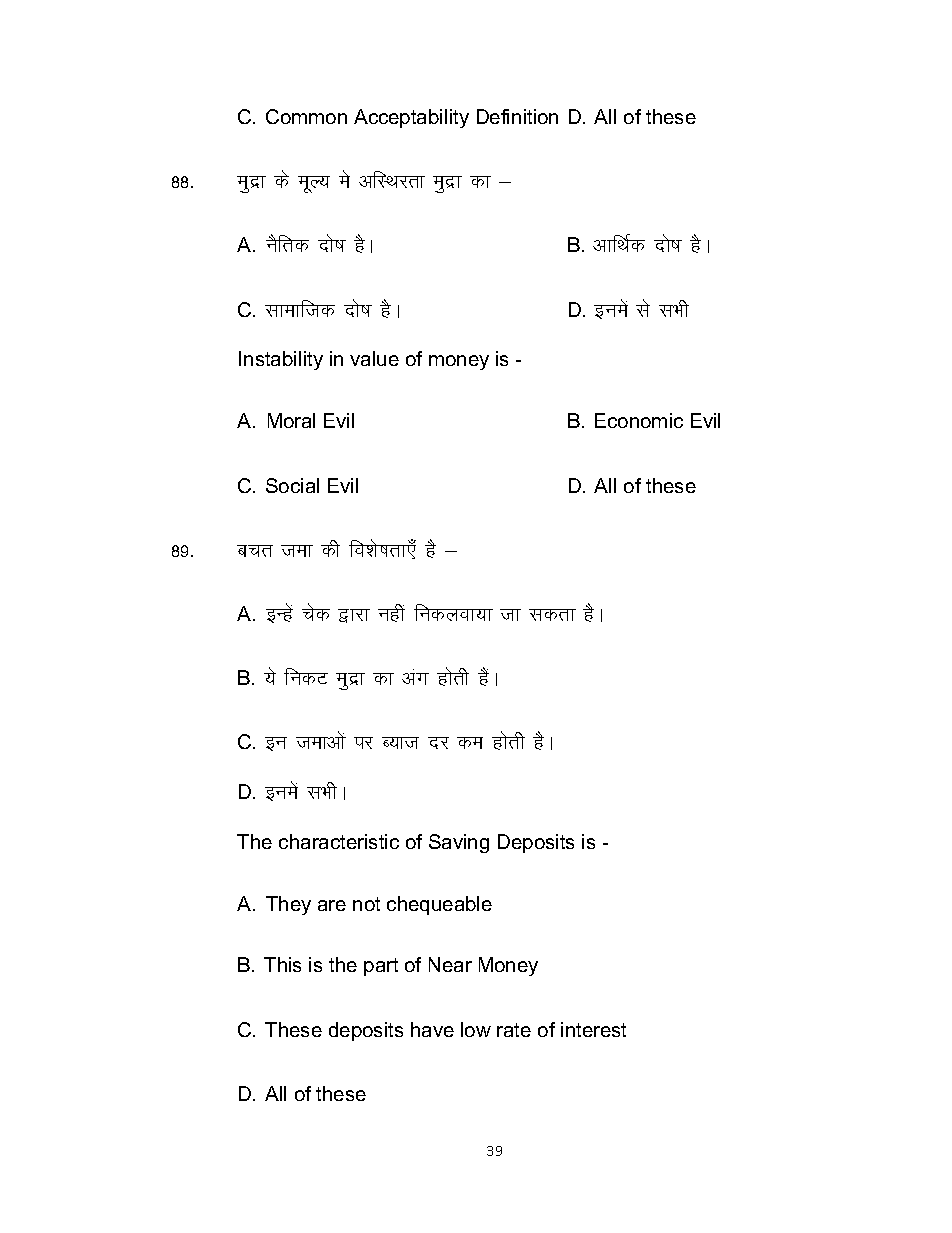 This document has width=952, height=1233. I want to click on Acceptability, so click(411, 118).
